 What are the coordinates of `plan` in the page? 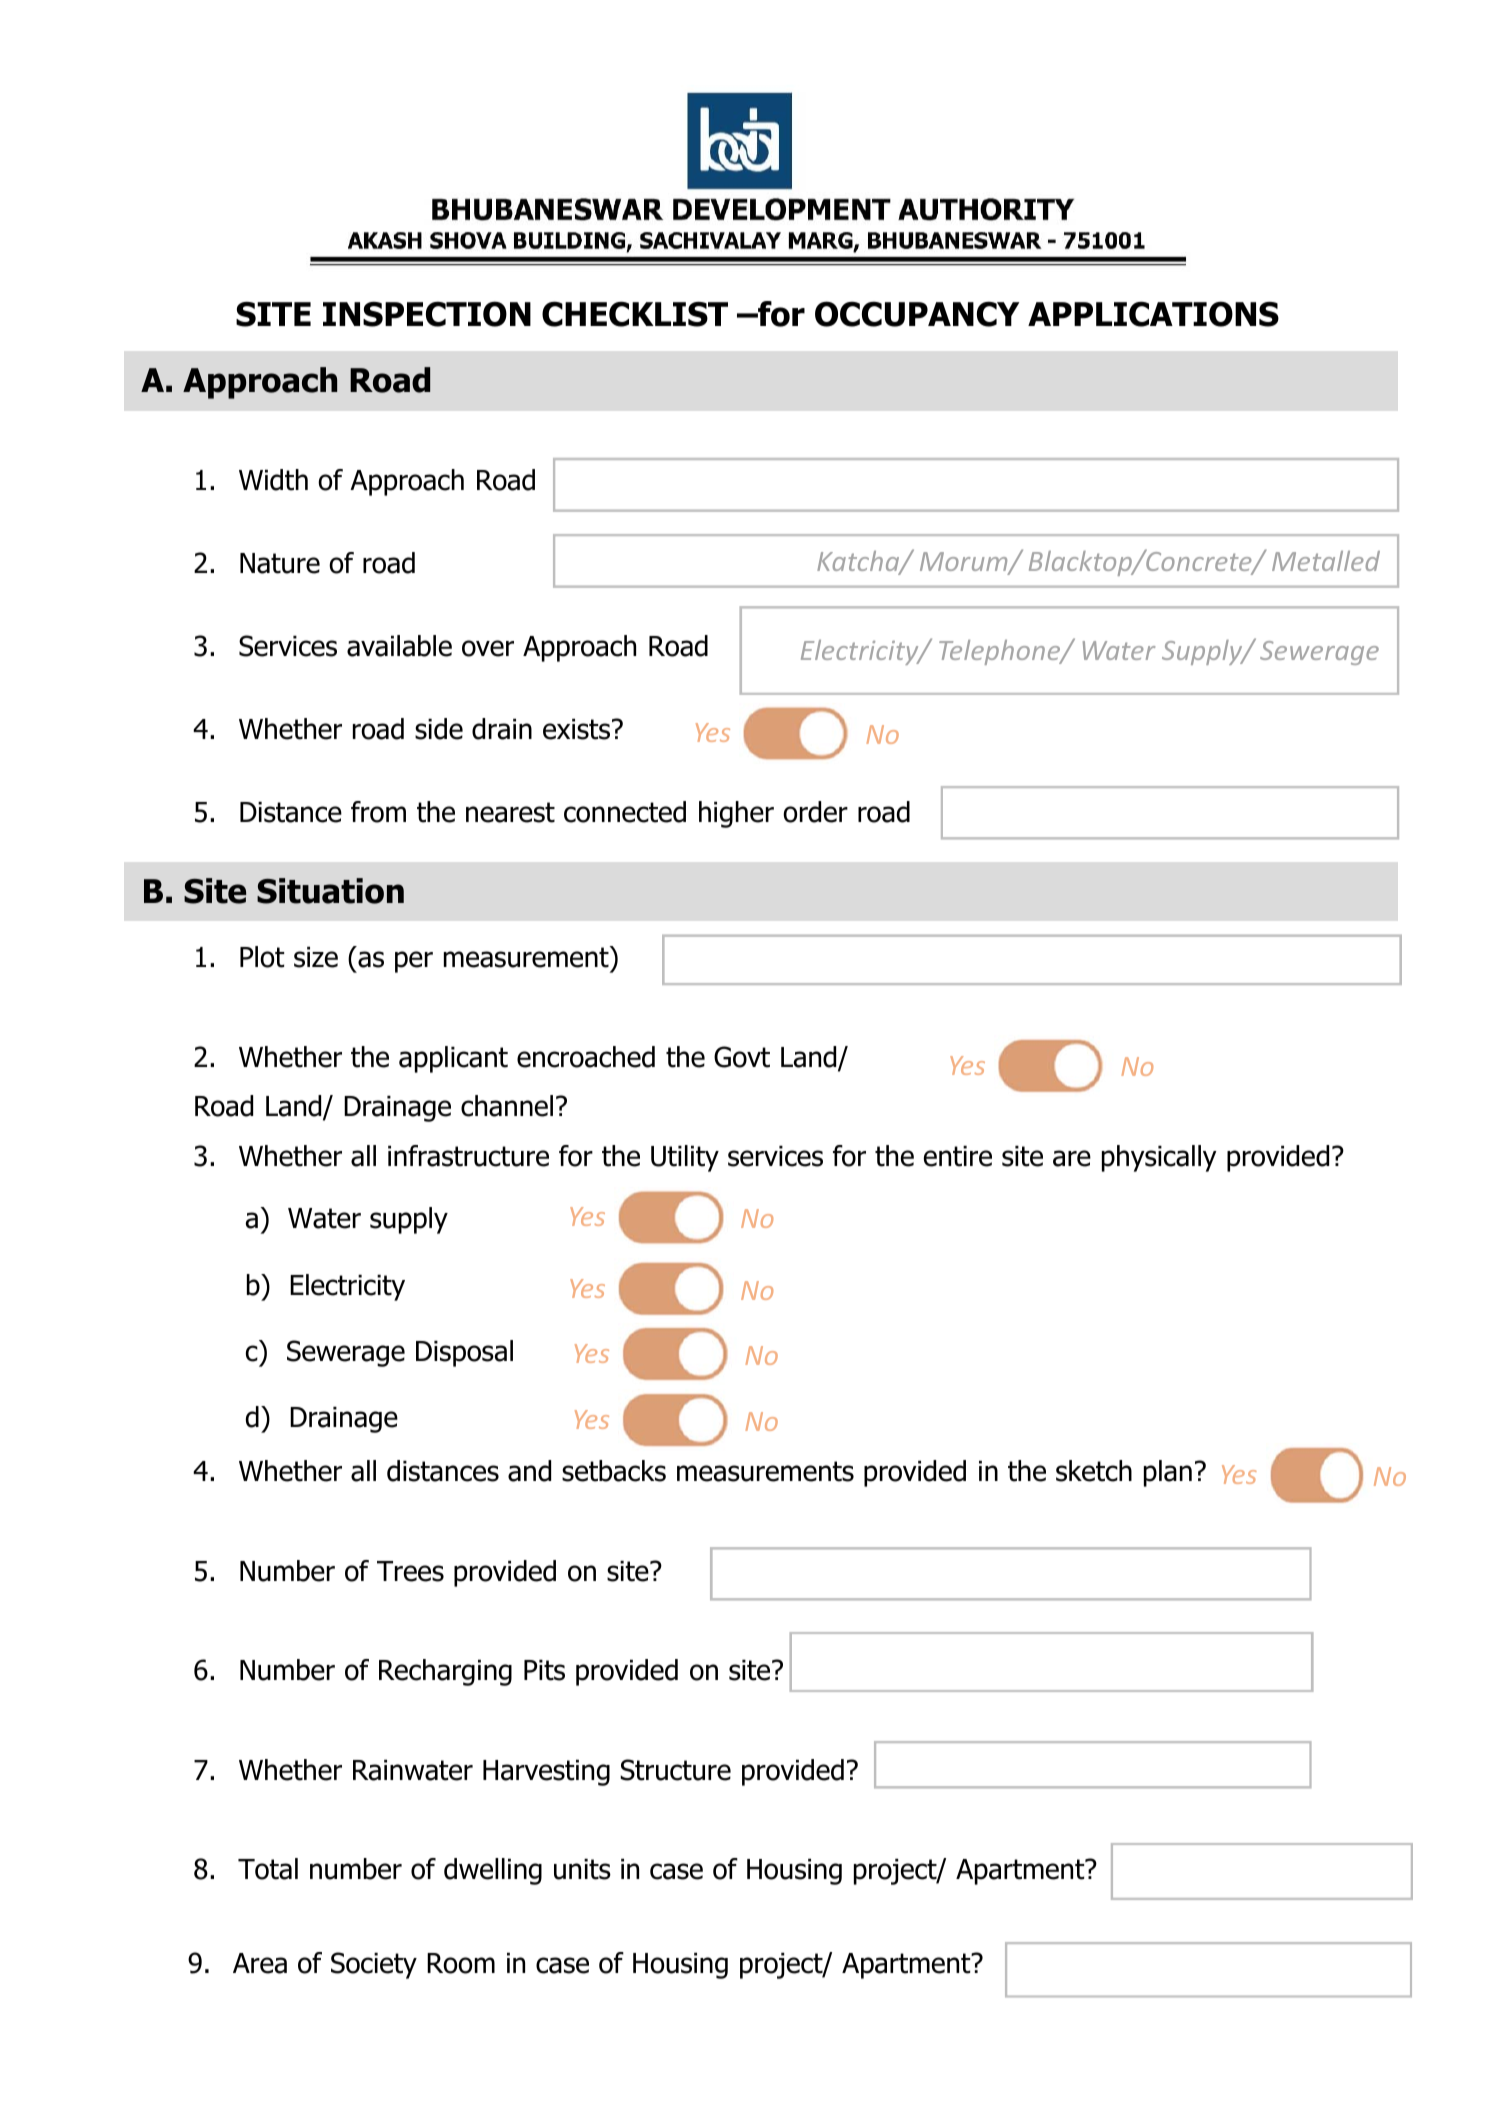 It's located at (1168, 1473).
